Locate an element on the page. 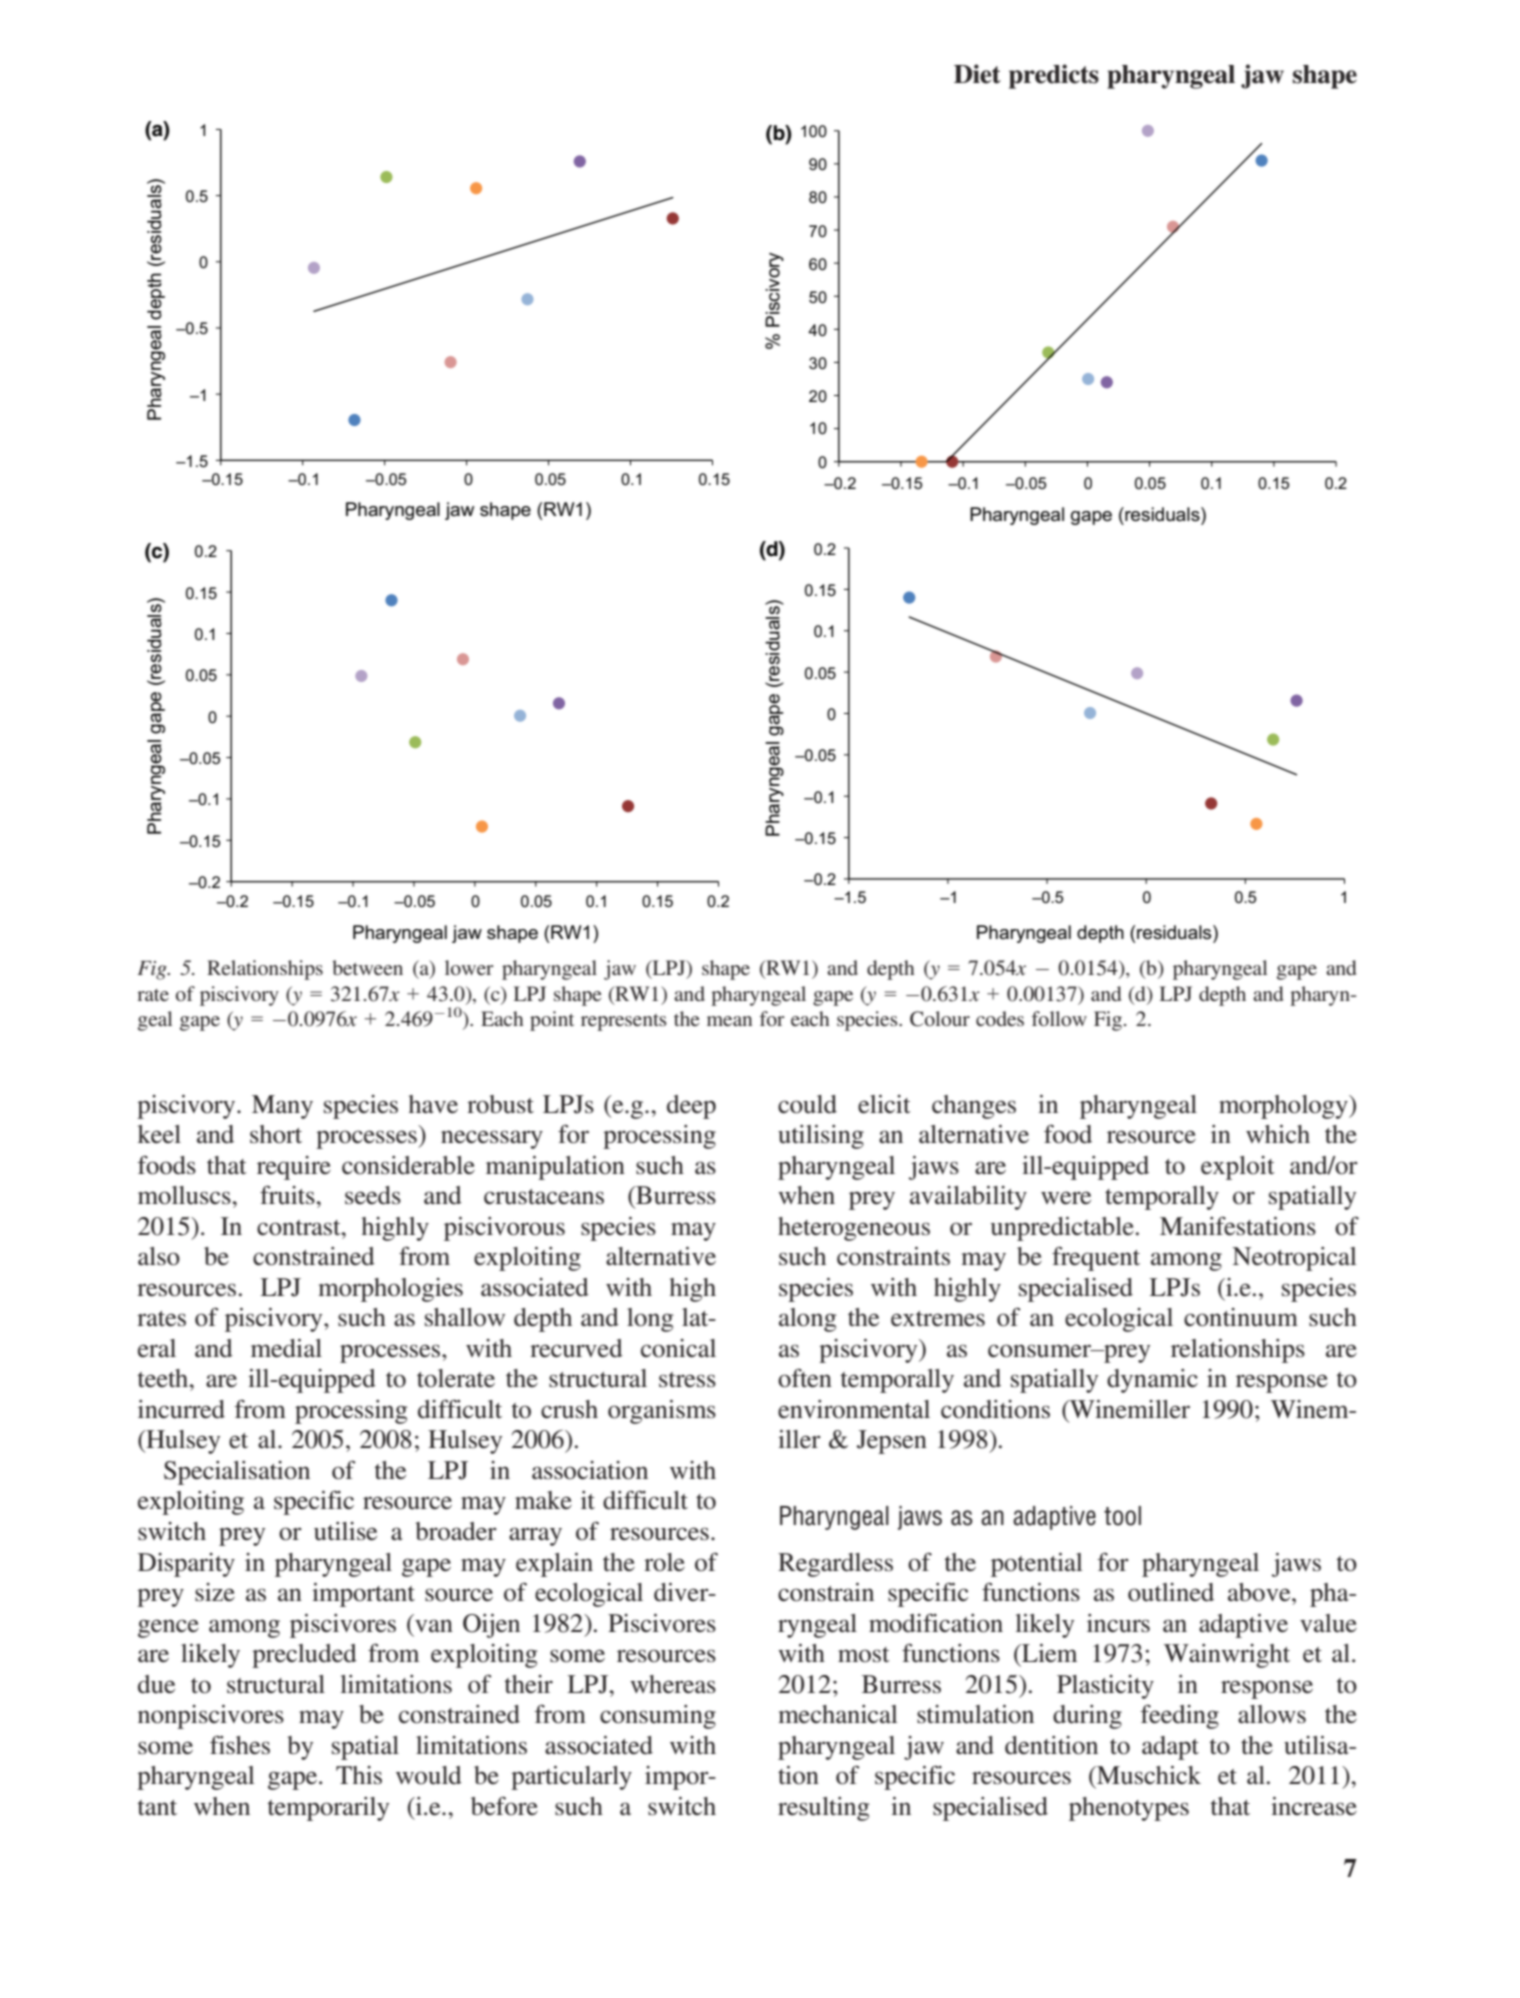 This image has height=1998, width=1520. codes is located at coordinates (1000, 1018).
